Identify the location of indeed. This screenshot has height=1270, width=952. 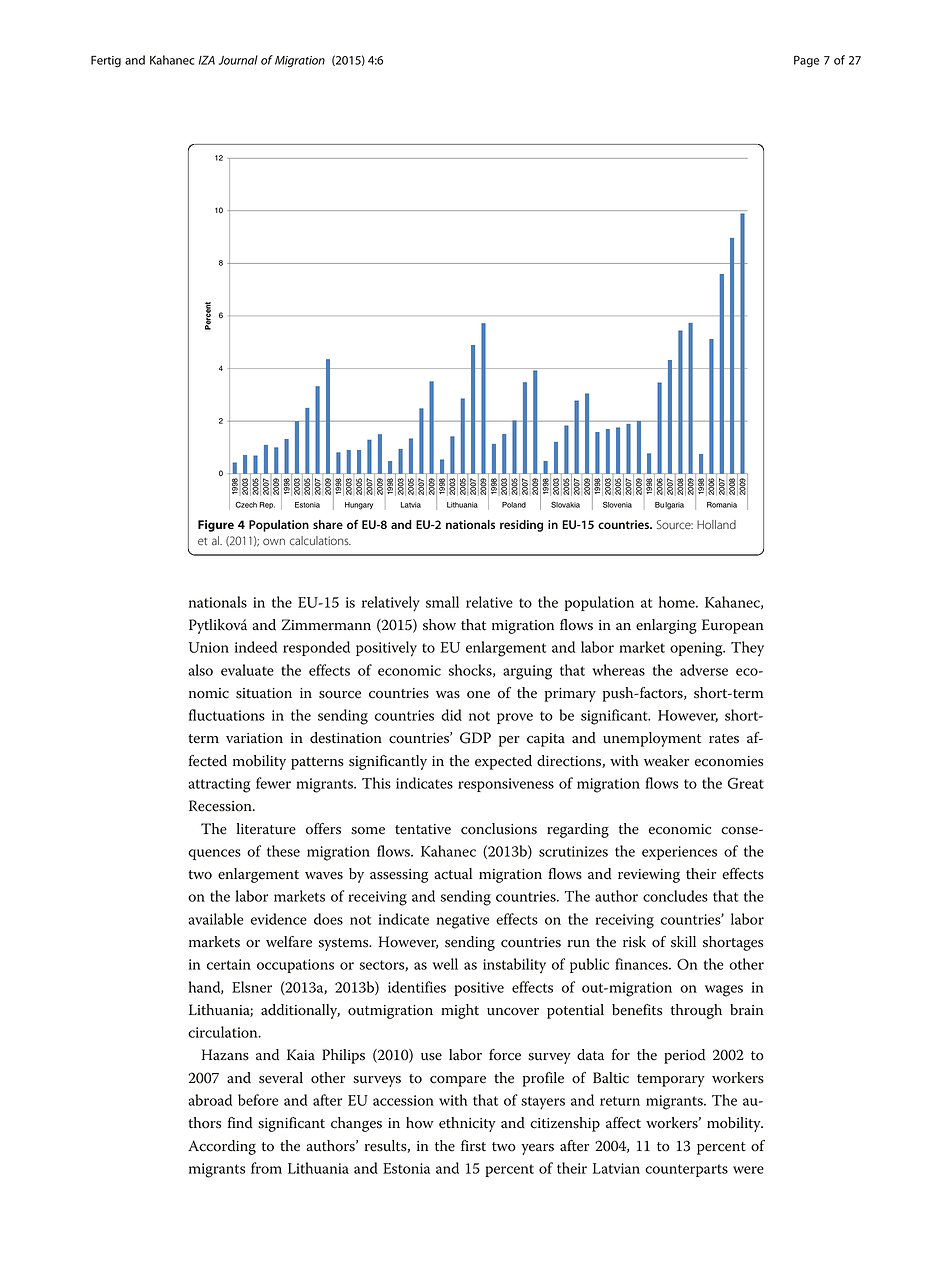
(256, 647).
